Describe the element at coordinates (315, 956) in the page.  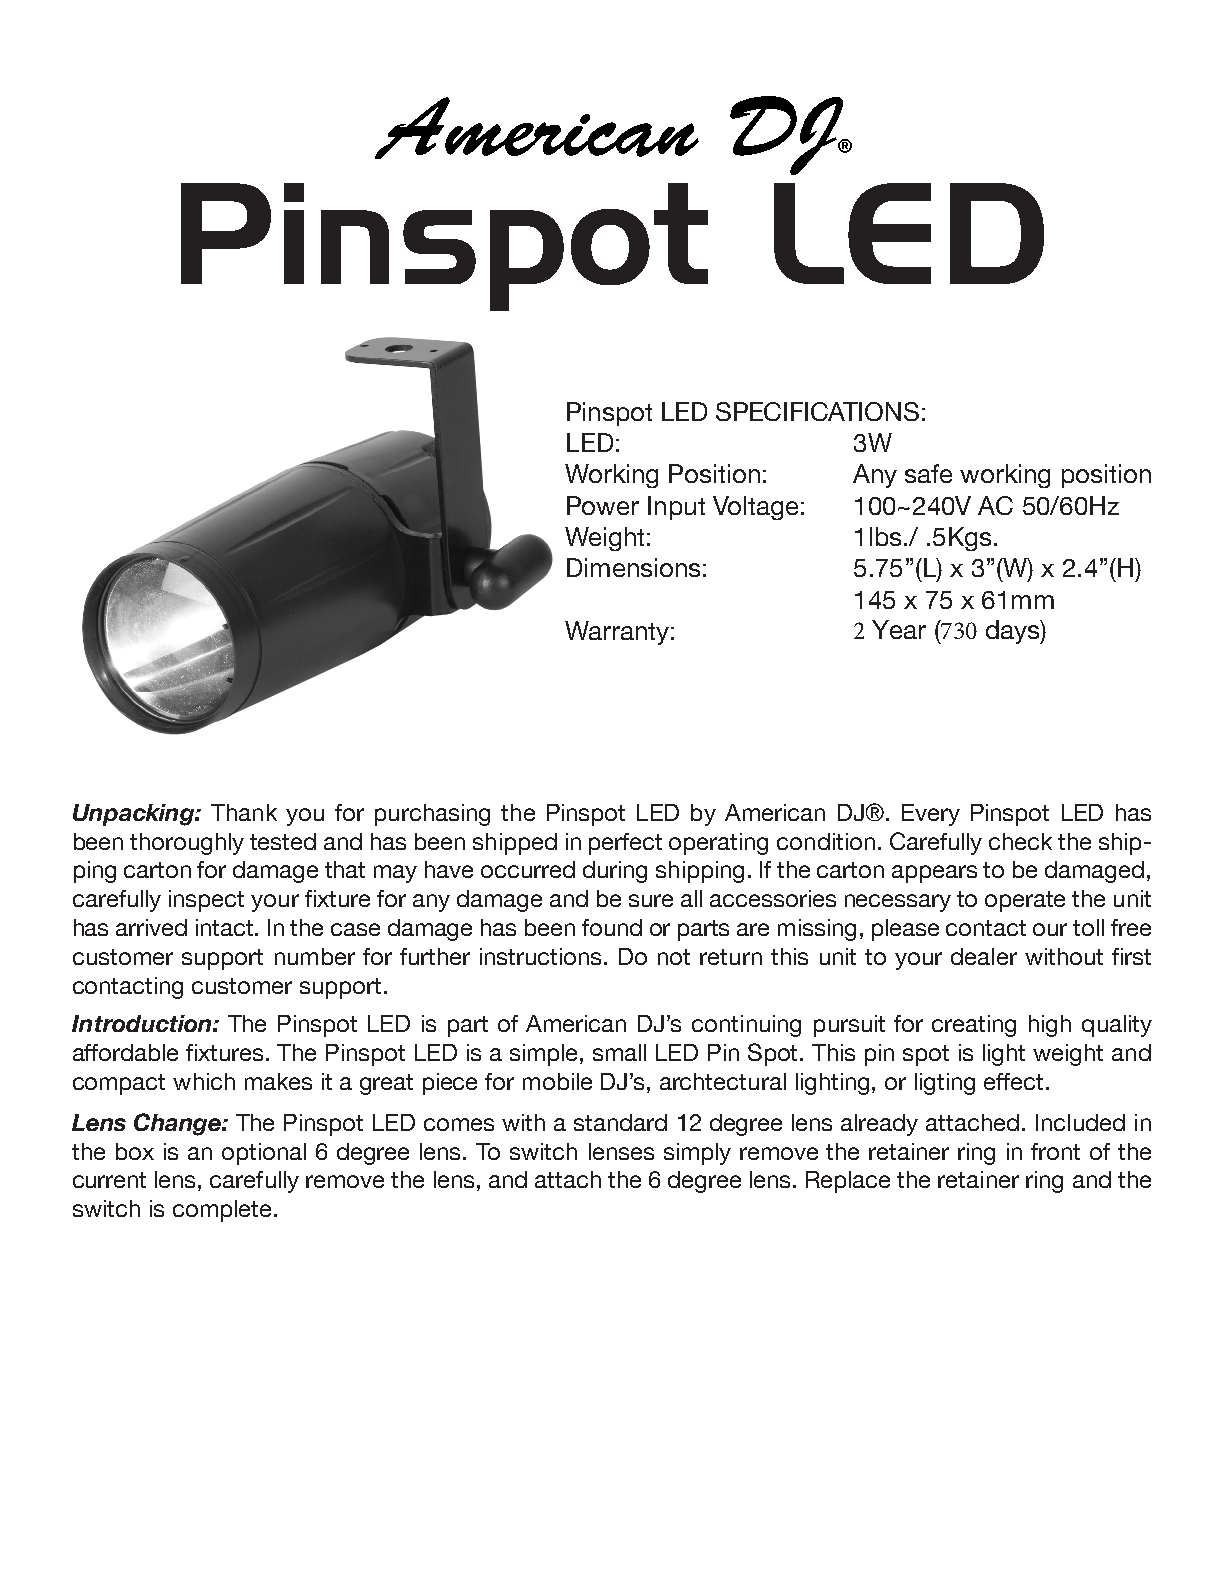
I see `number` at that location.
